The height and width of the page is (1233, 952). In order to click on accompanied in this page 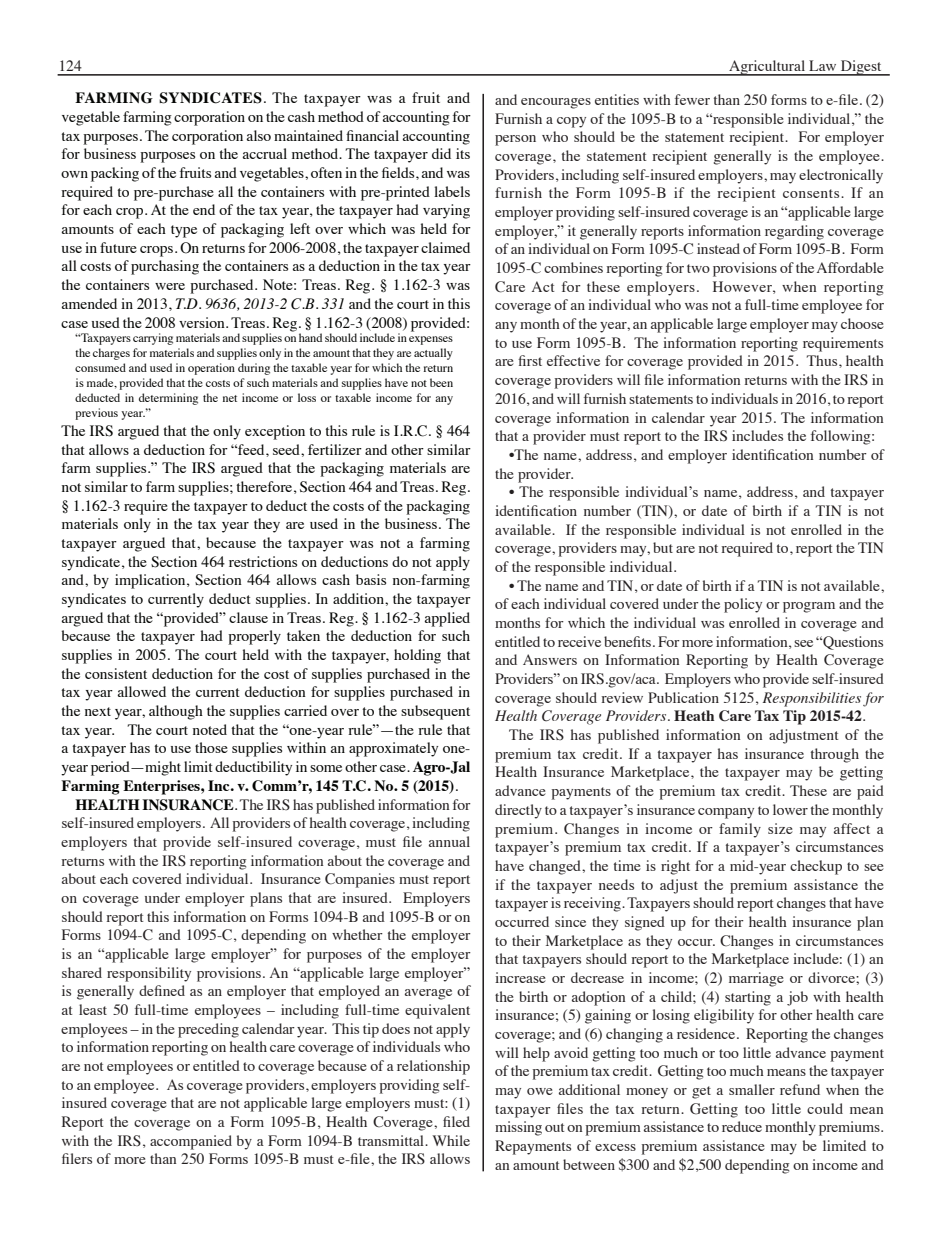, I will do `click(191, 1142)`.
